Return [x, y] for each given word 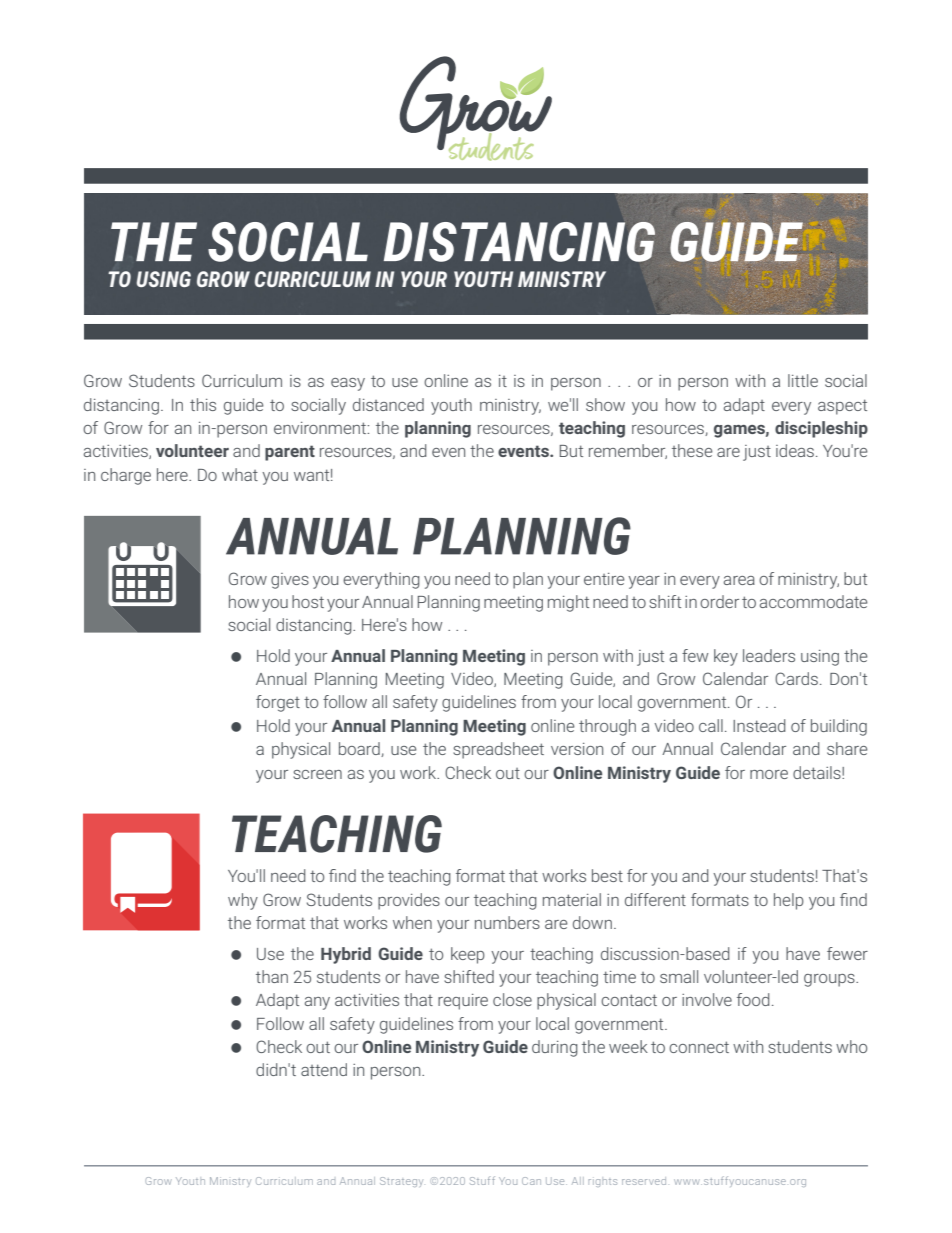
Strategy [401, 1182]
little [803, 380]
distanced [388, 404]
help [789, 901]
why [243, 901]
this [203, 404]
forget [278, 703]
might [568, 603]
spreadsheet [498, 750]
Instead [759, 725]
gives [290, 581]
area [739, 580]
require [463, 1002]
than [272, 976]
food [753, 999]
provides [409, 901]
